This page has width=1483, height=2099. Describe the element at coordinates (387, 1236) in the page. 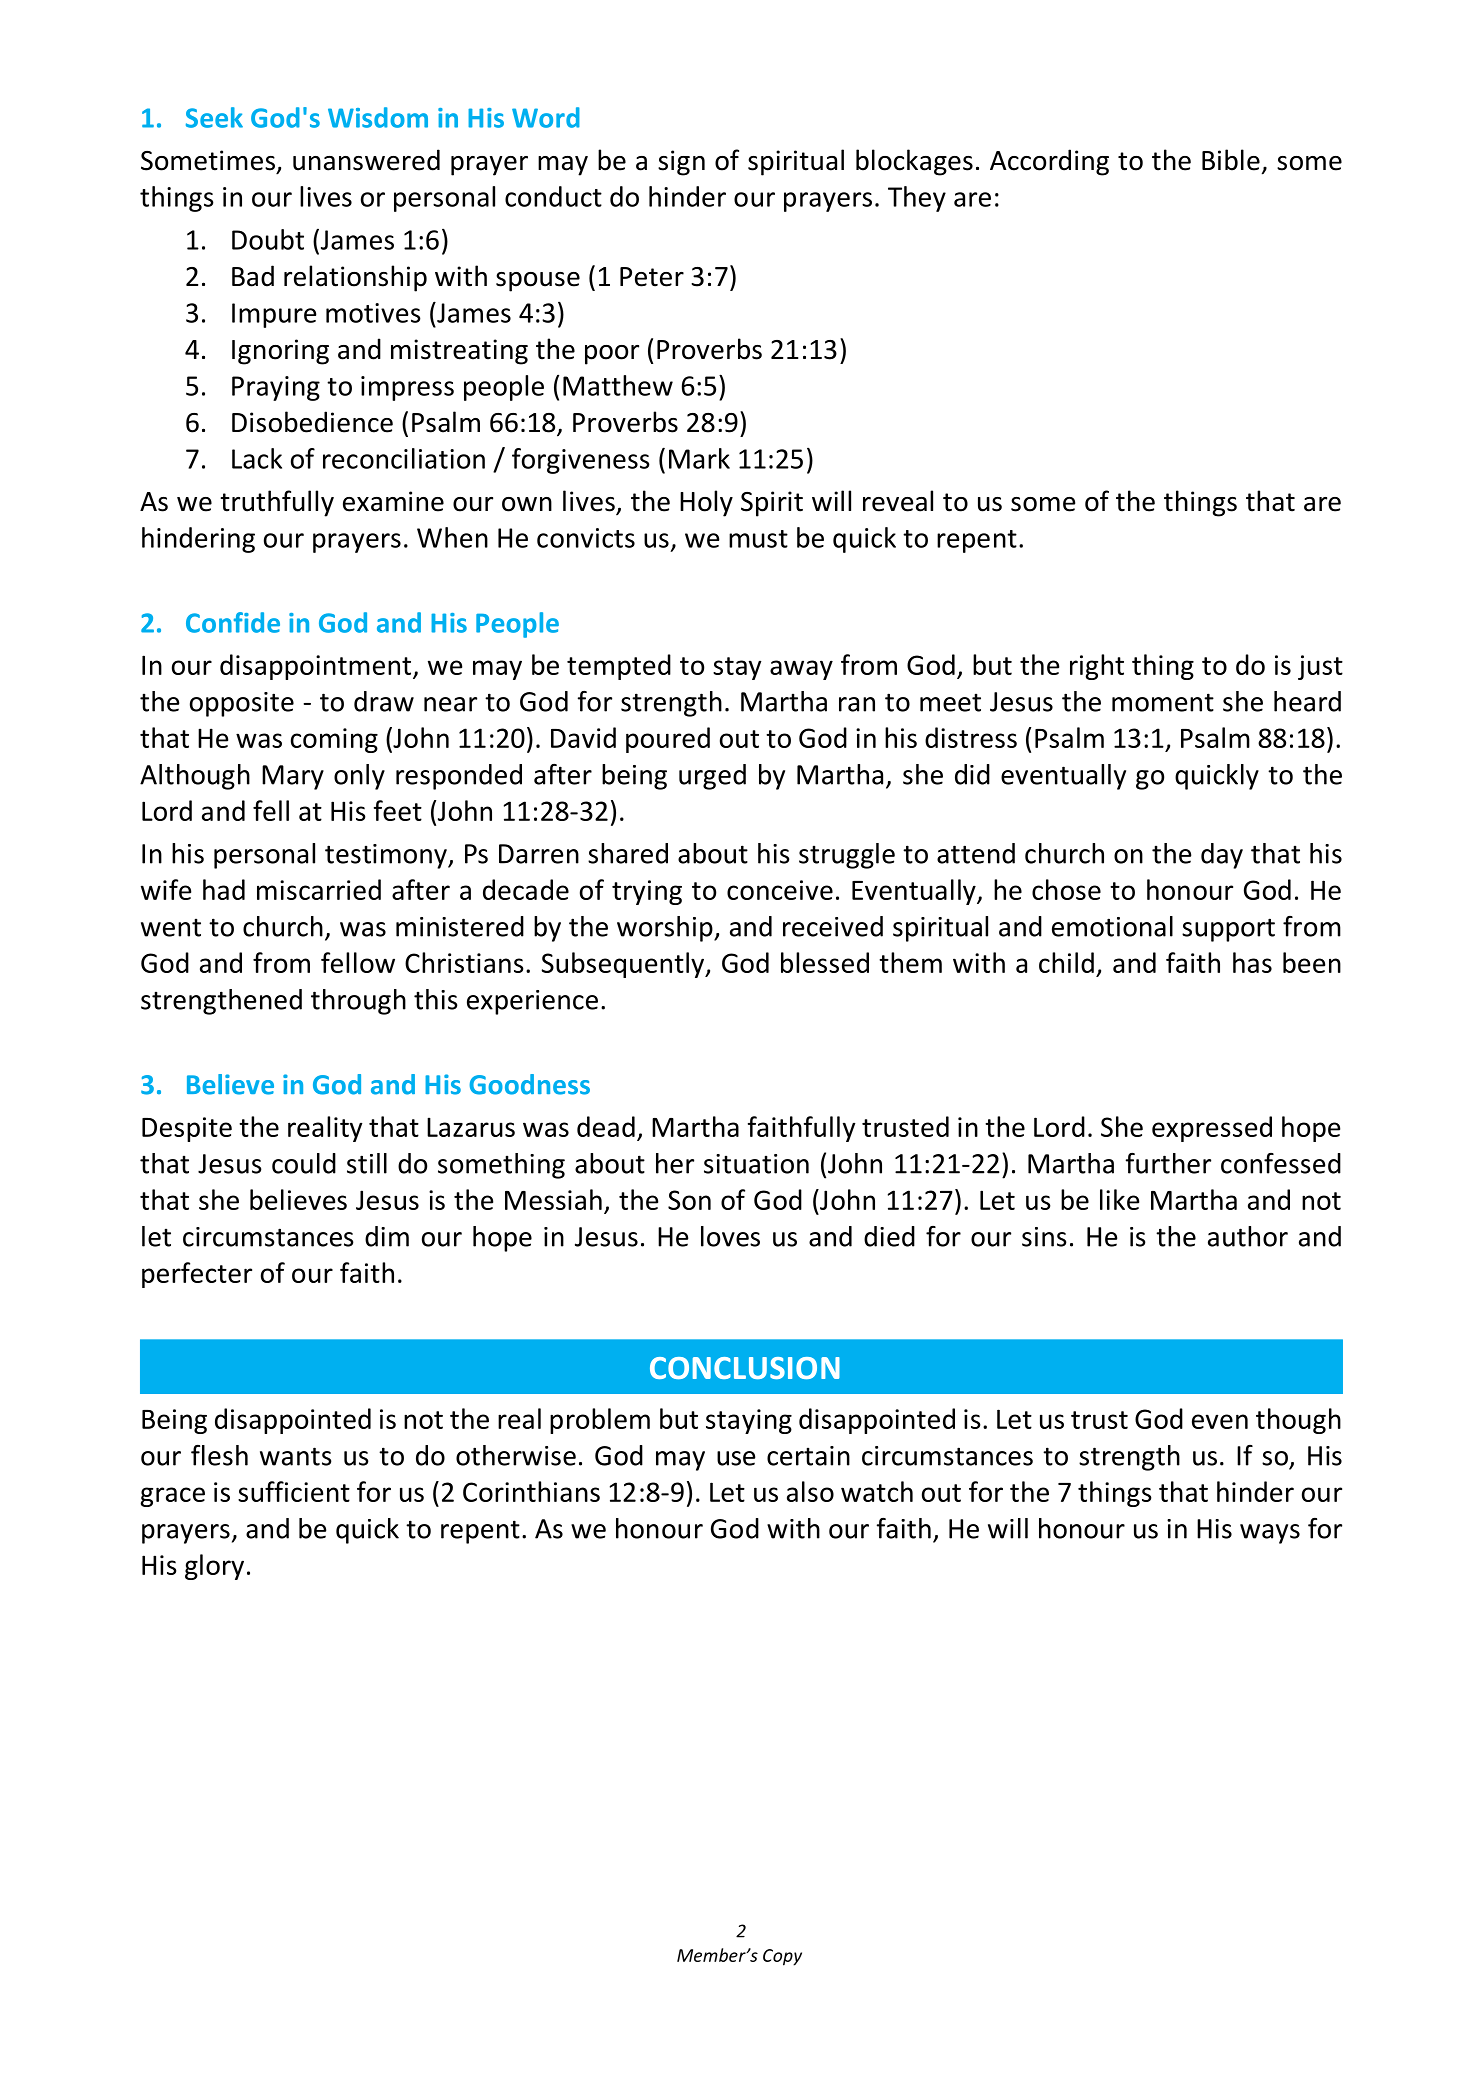

I see `dim` at that location.
